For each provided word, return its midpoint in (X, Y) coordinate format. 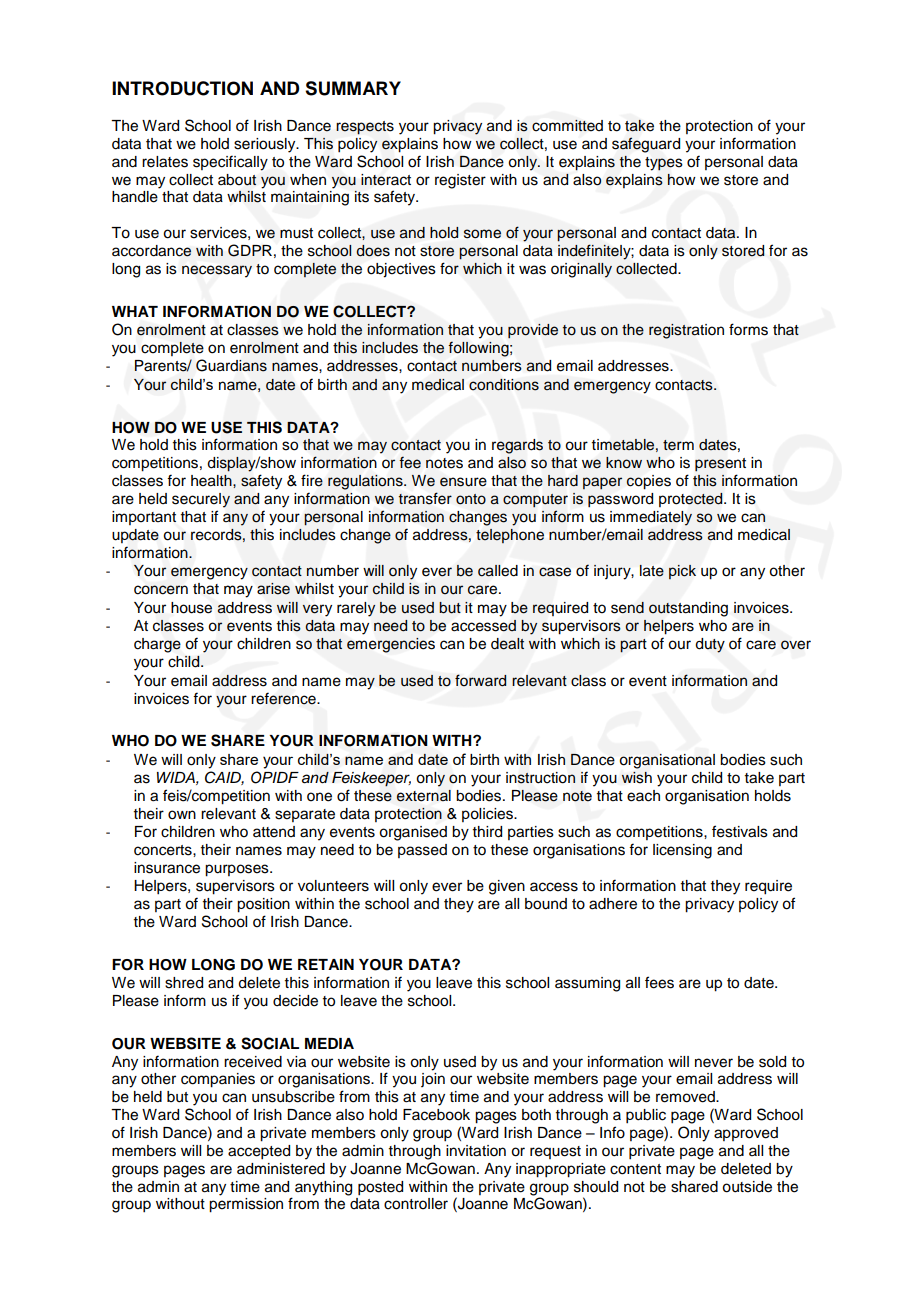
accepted (259, 1152)
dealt (507, 644)
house (191, 608)
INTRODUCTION (182, 88)
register (460, 181)
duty (710, 645)
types (664, 164)
